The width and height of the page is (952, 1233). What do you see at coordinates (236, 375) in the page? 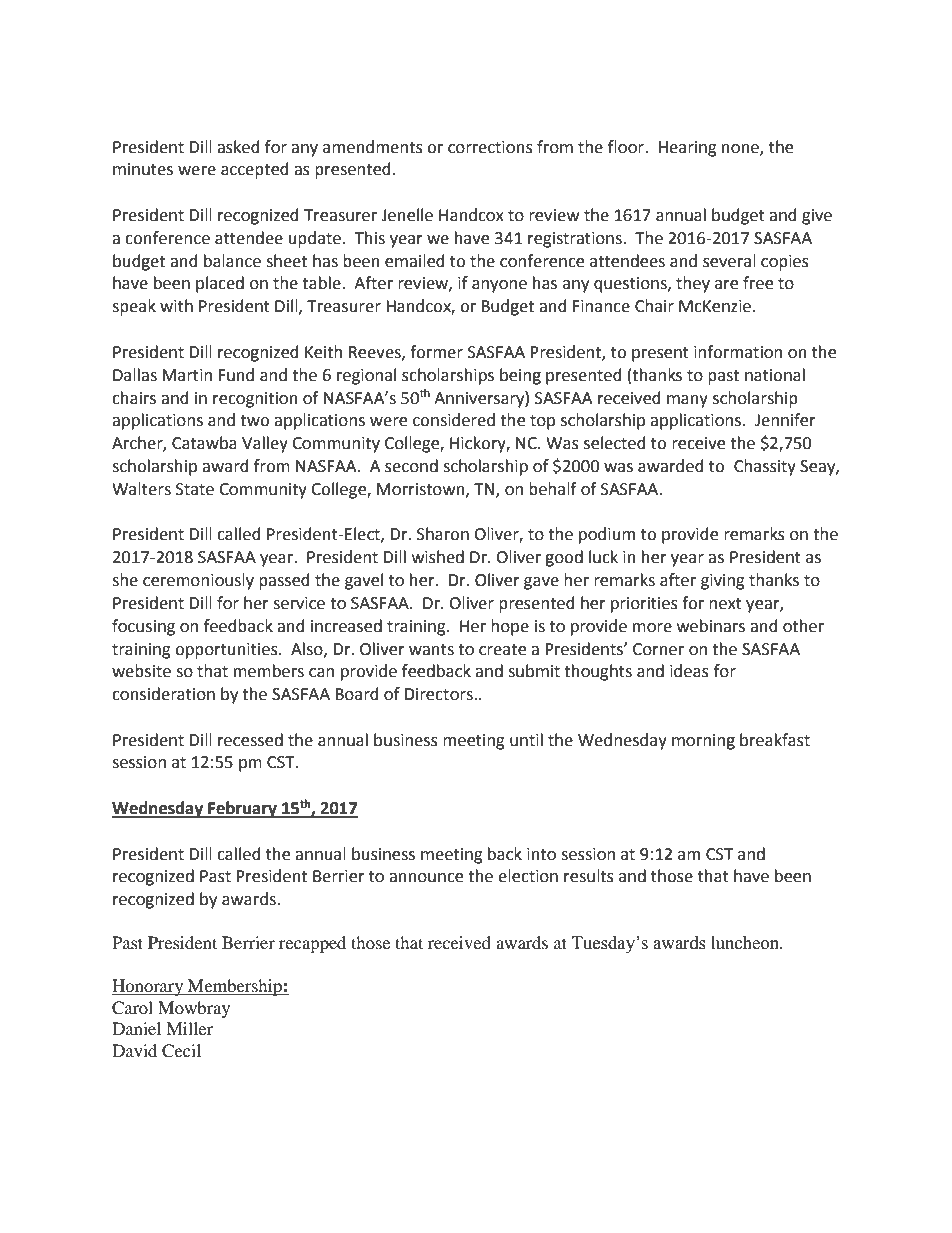
I see `Fund` at bounding box center [236, 375].
